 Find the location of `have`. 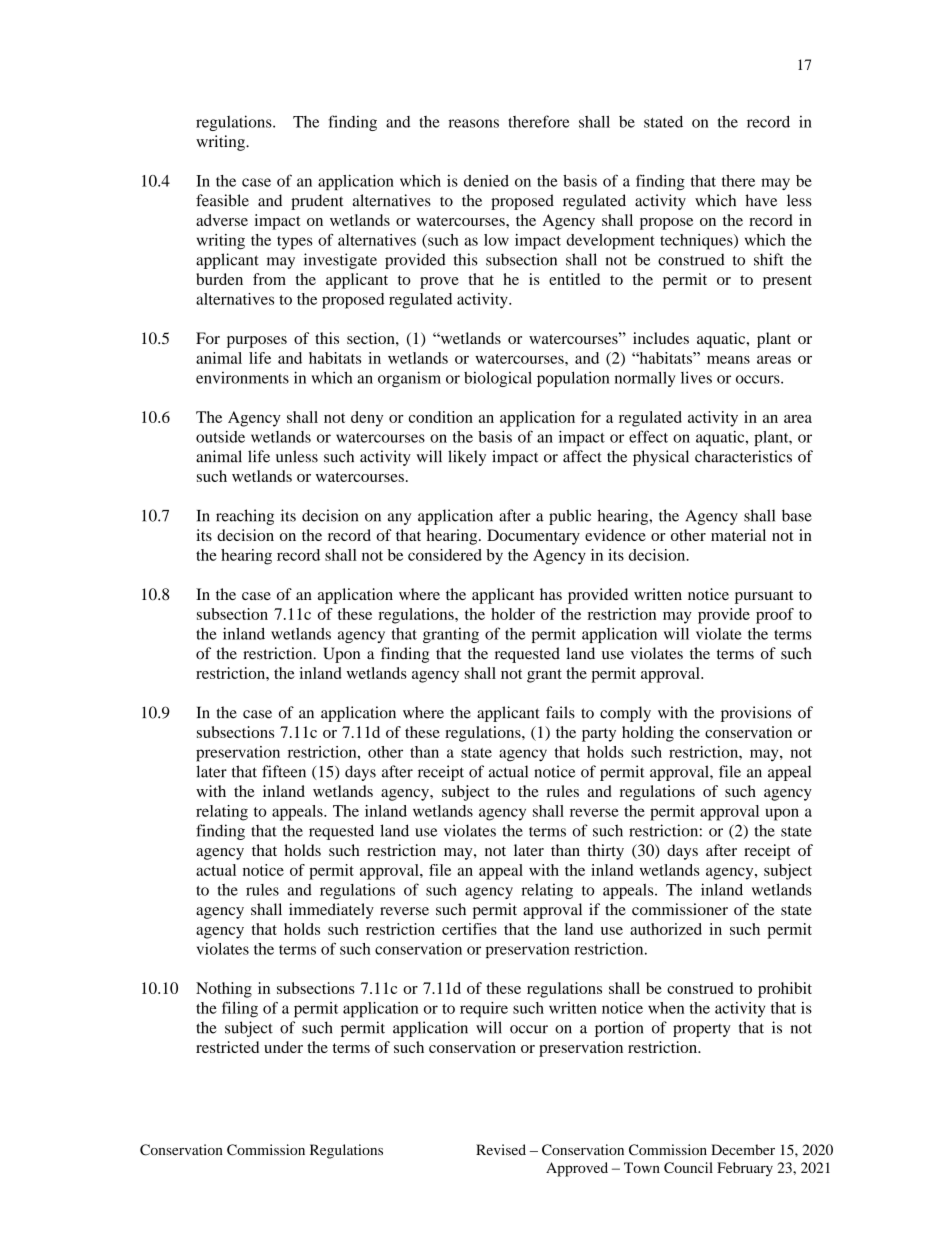

have is located at coordinates (761, 200).
